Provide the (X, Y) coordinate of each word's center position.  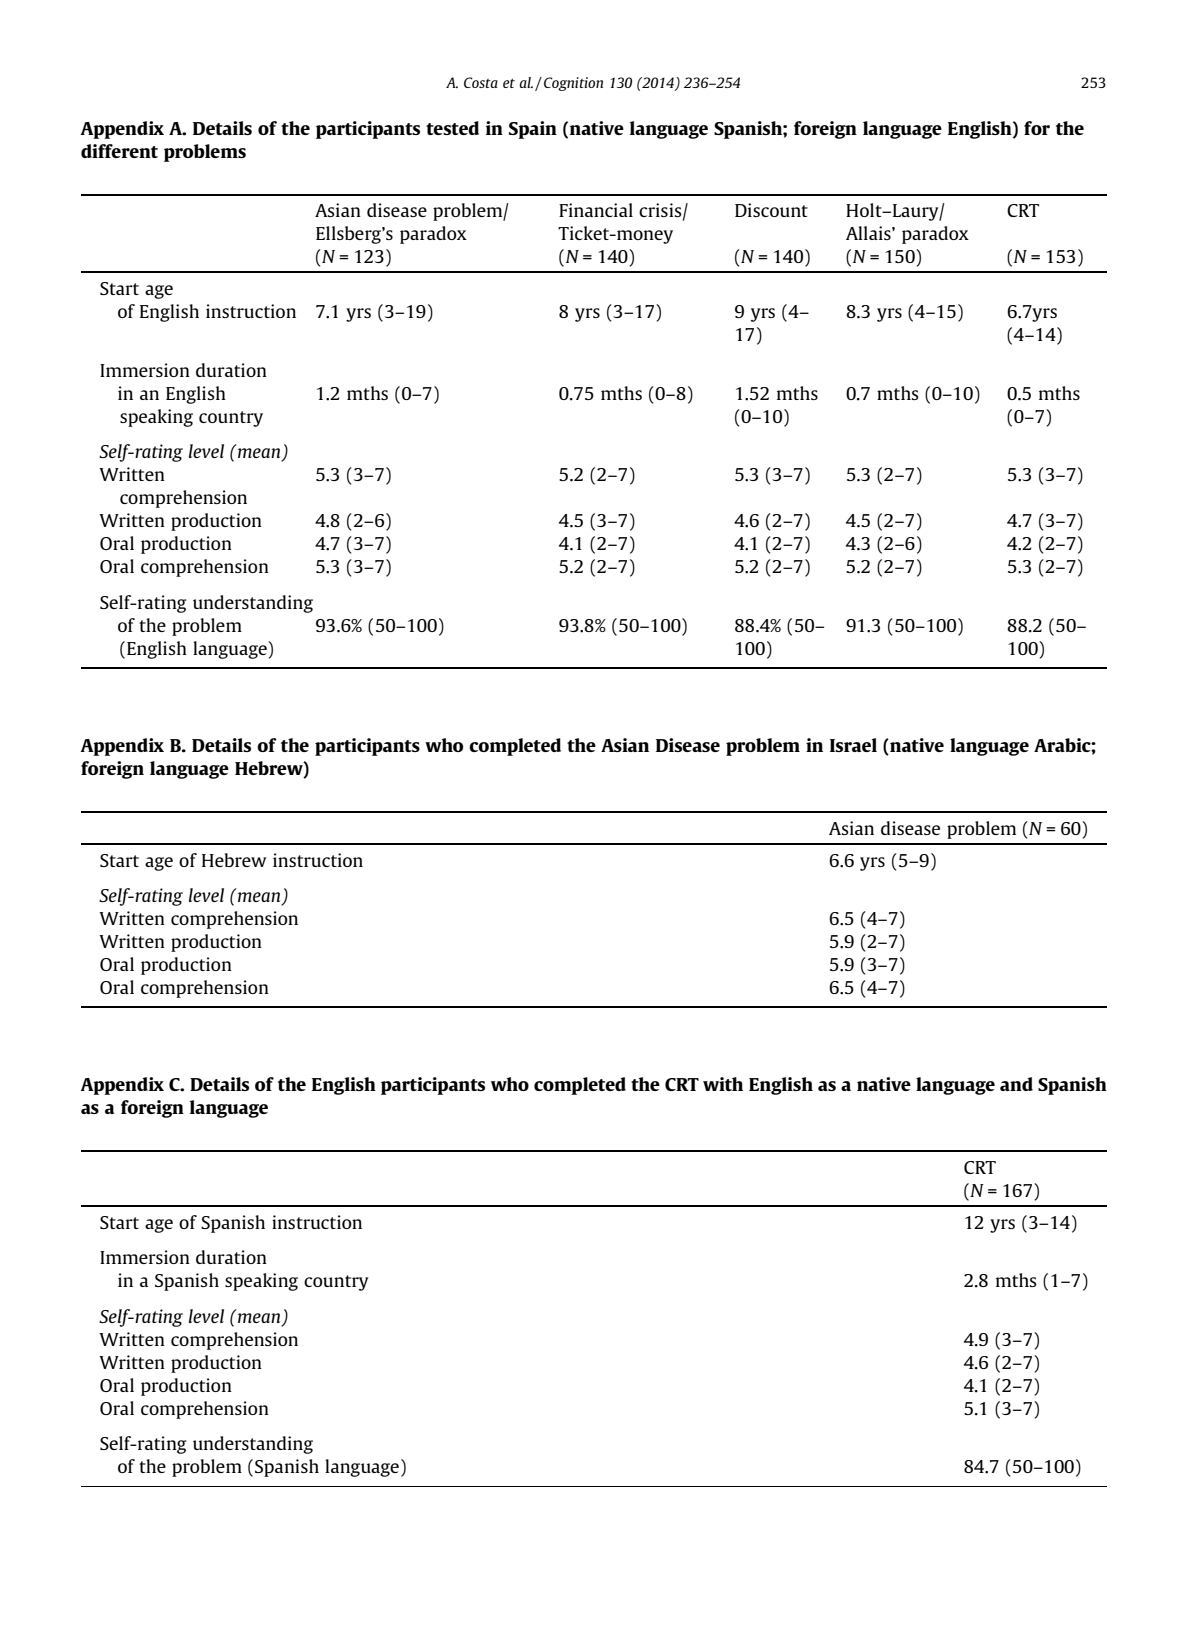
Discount (771, 210)
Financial (596, 210)
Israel (853, 745)
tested (452, 128)
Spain (533, 130)
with (723, 1084)
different (119, 151)
